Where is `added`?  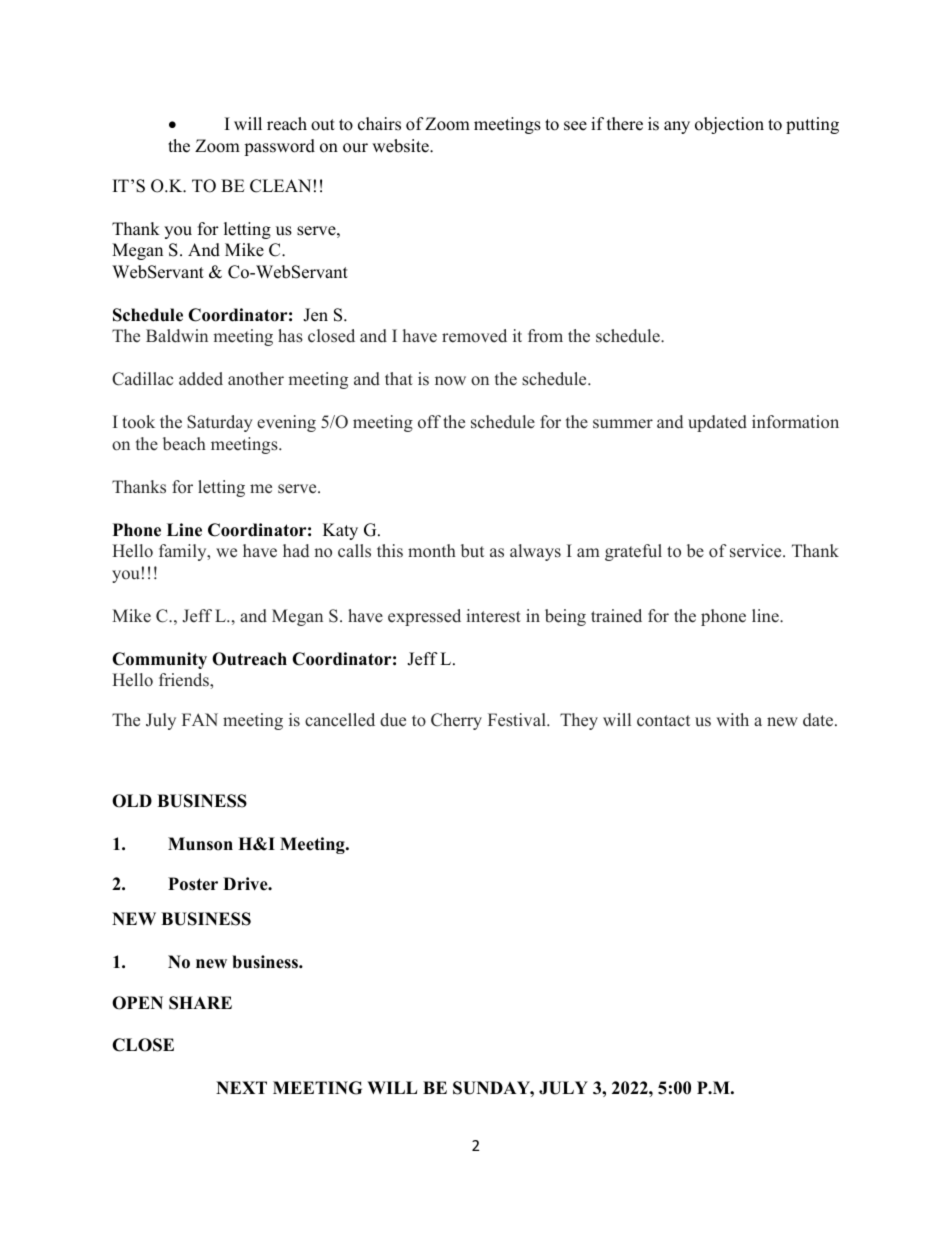
added is located at coordinates (201, 379).
